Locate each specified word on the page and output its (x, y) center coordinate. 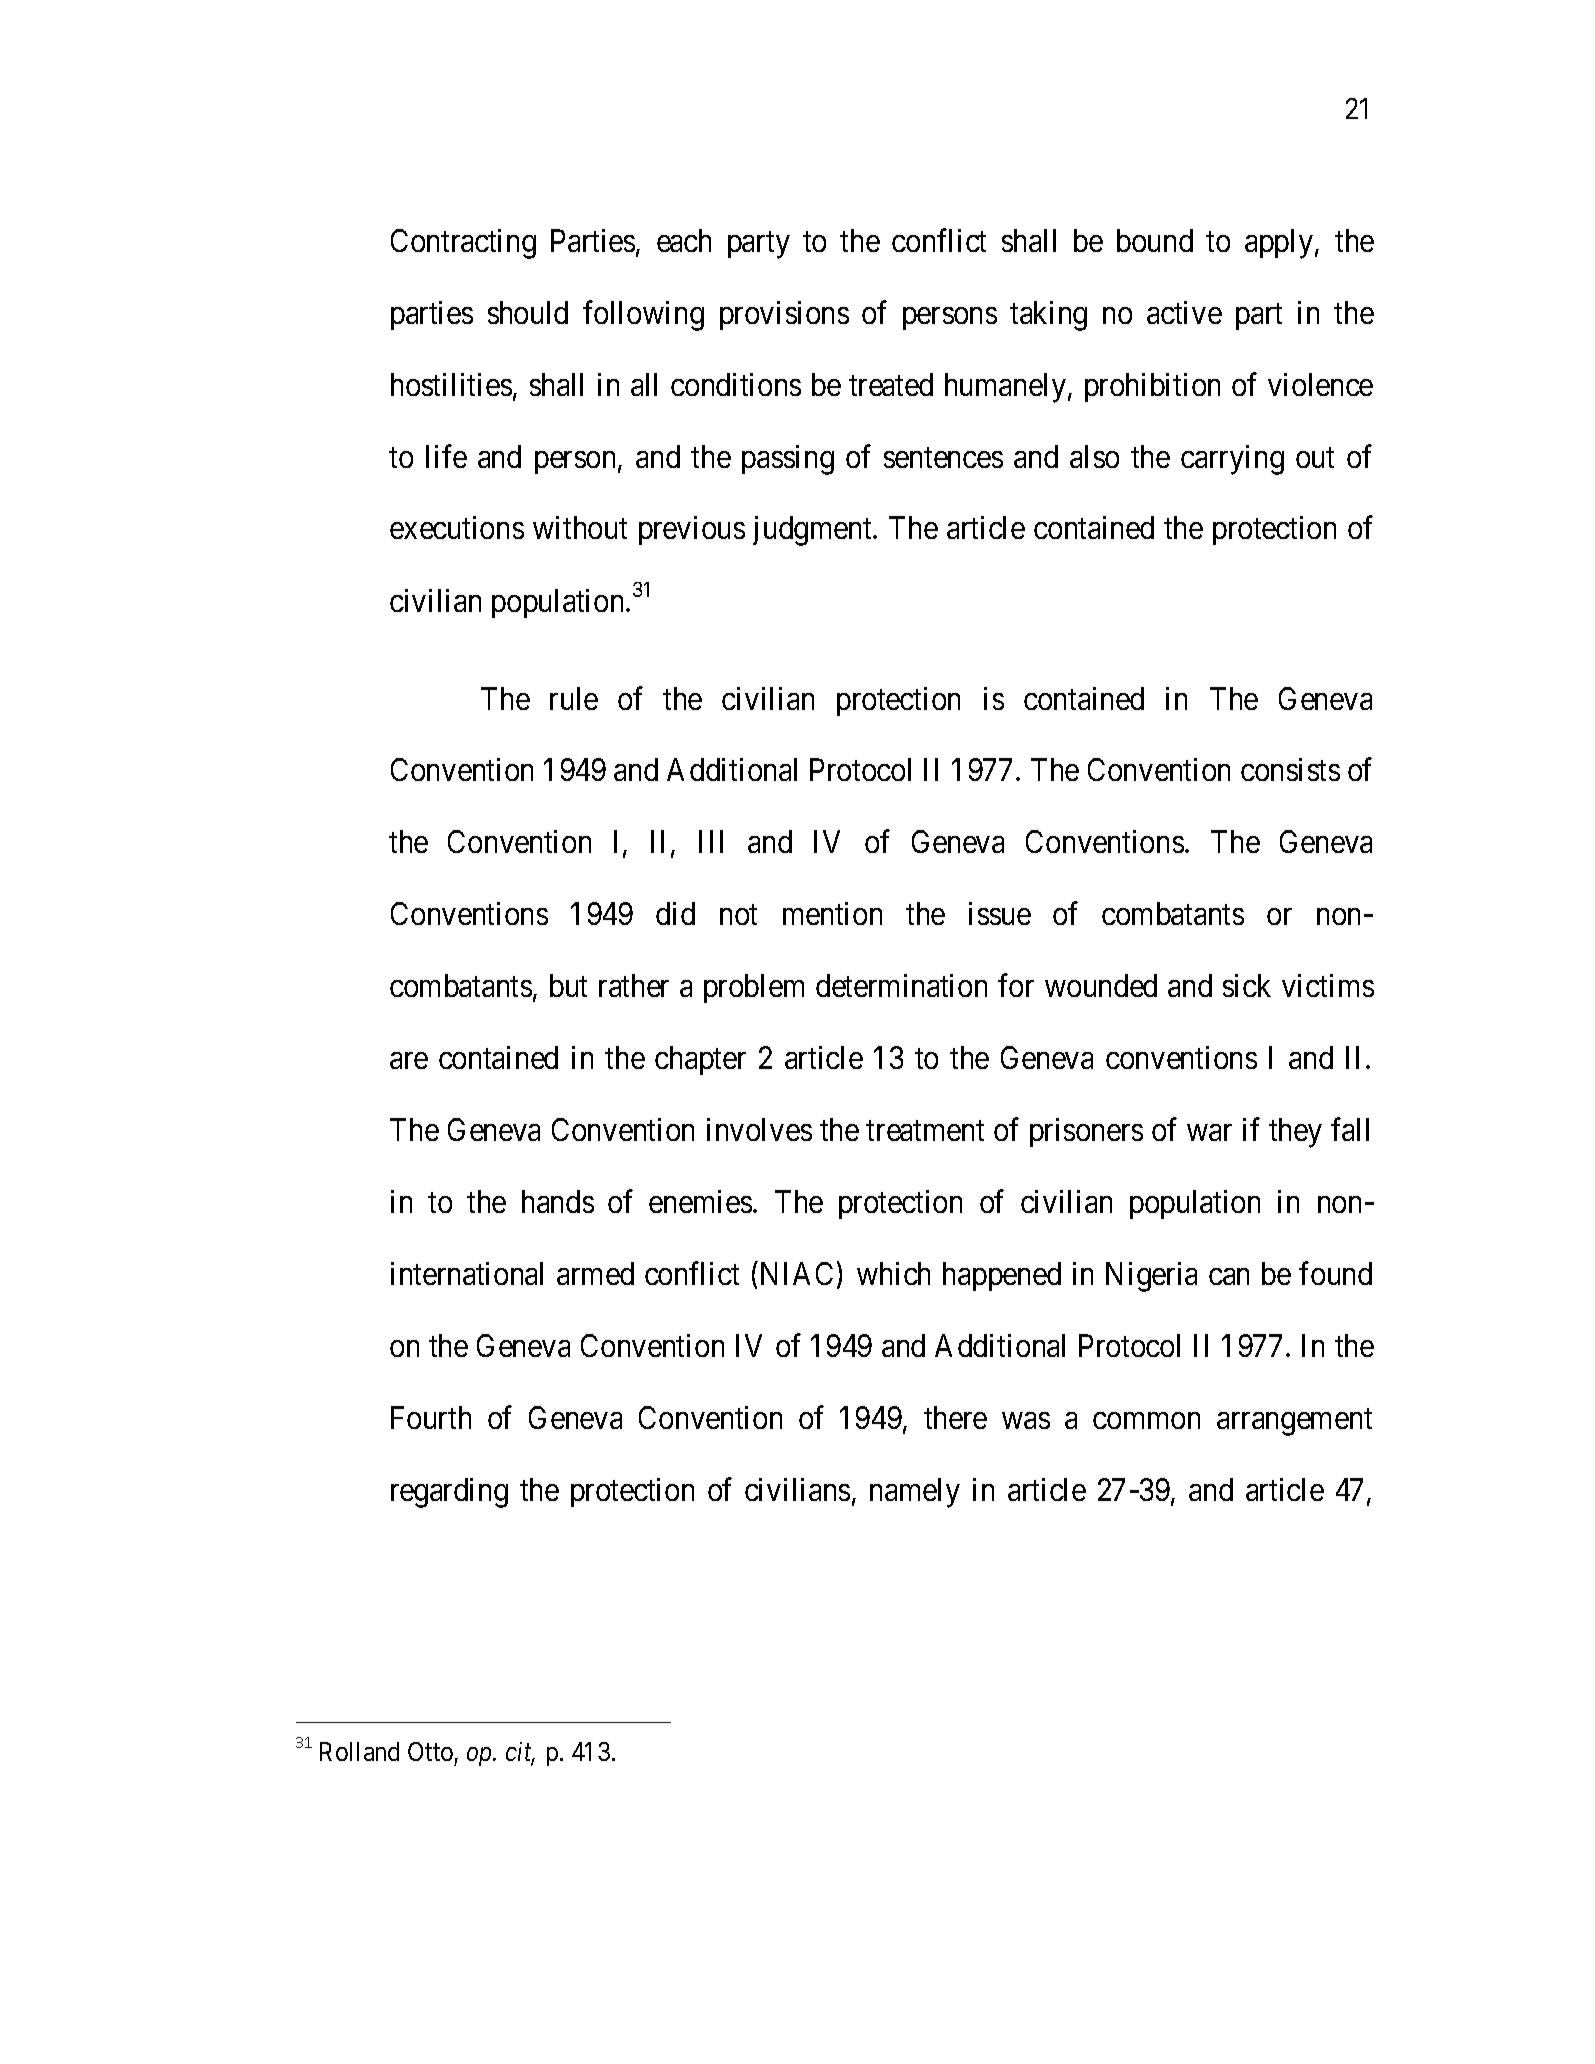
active (1184, 312)
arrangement (1294, 1422)
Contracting (463, 244)
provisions (784, 315)
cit (520, 1753)
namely (915, 1493)
